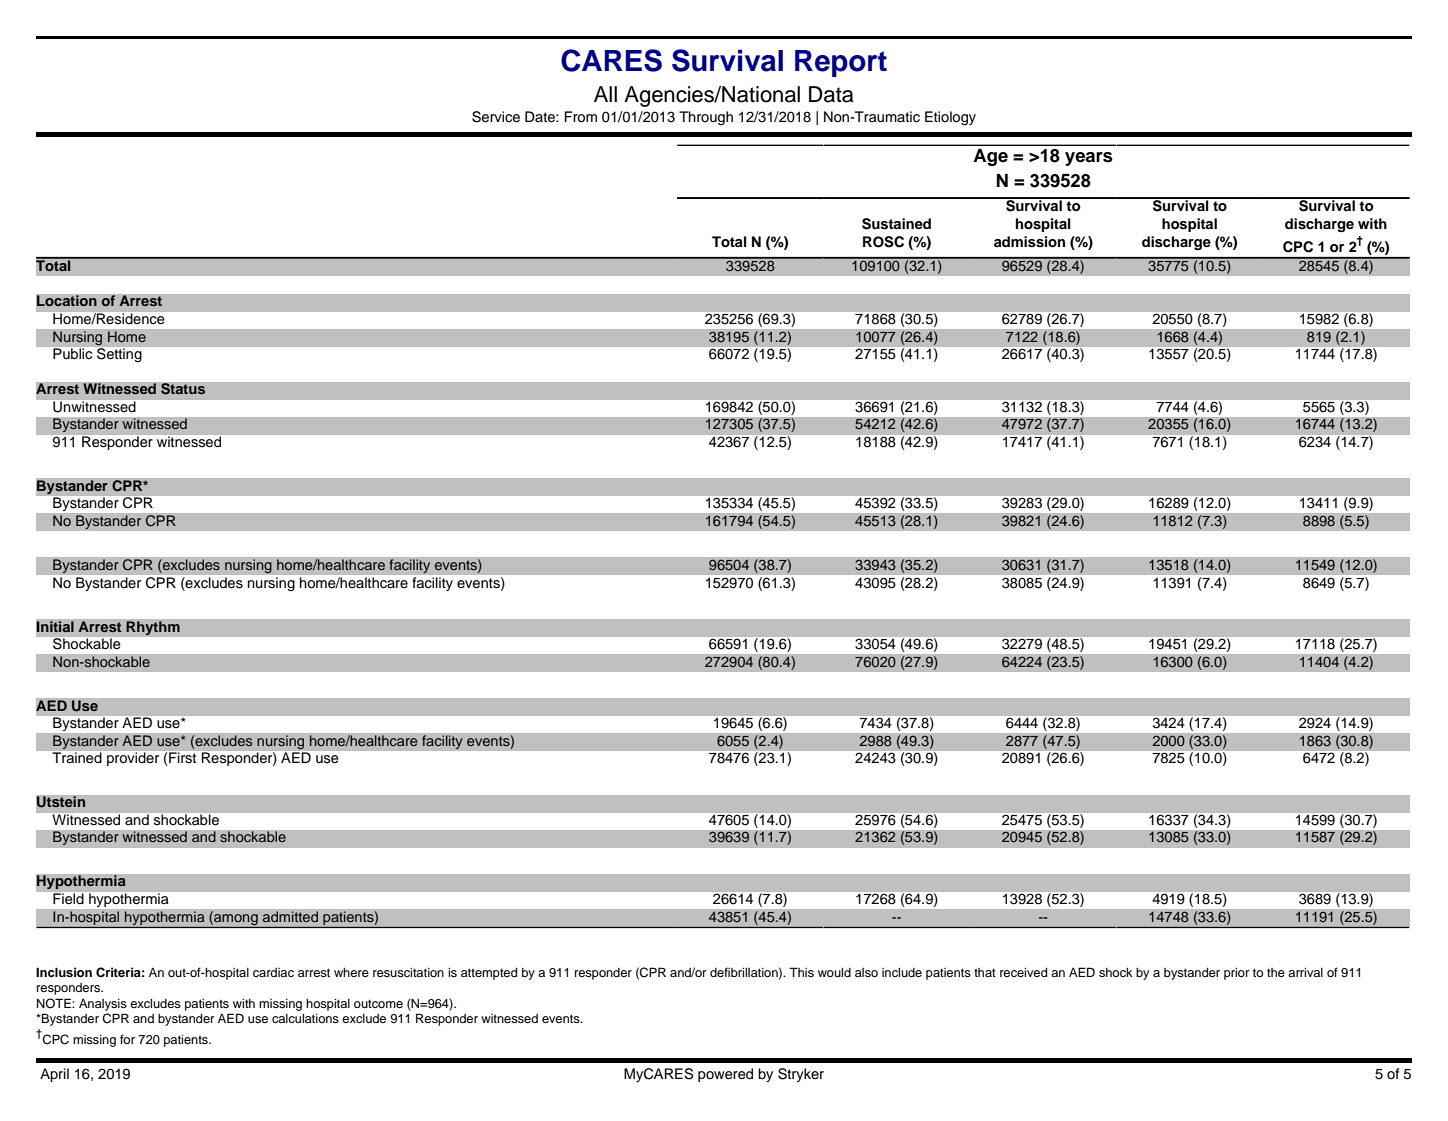  Describe the element at coordinates (1237, 974) in the screenshot. I see `prior` at that location.
